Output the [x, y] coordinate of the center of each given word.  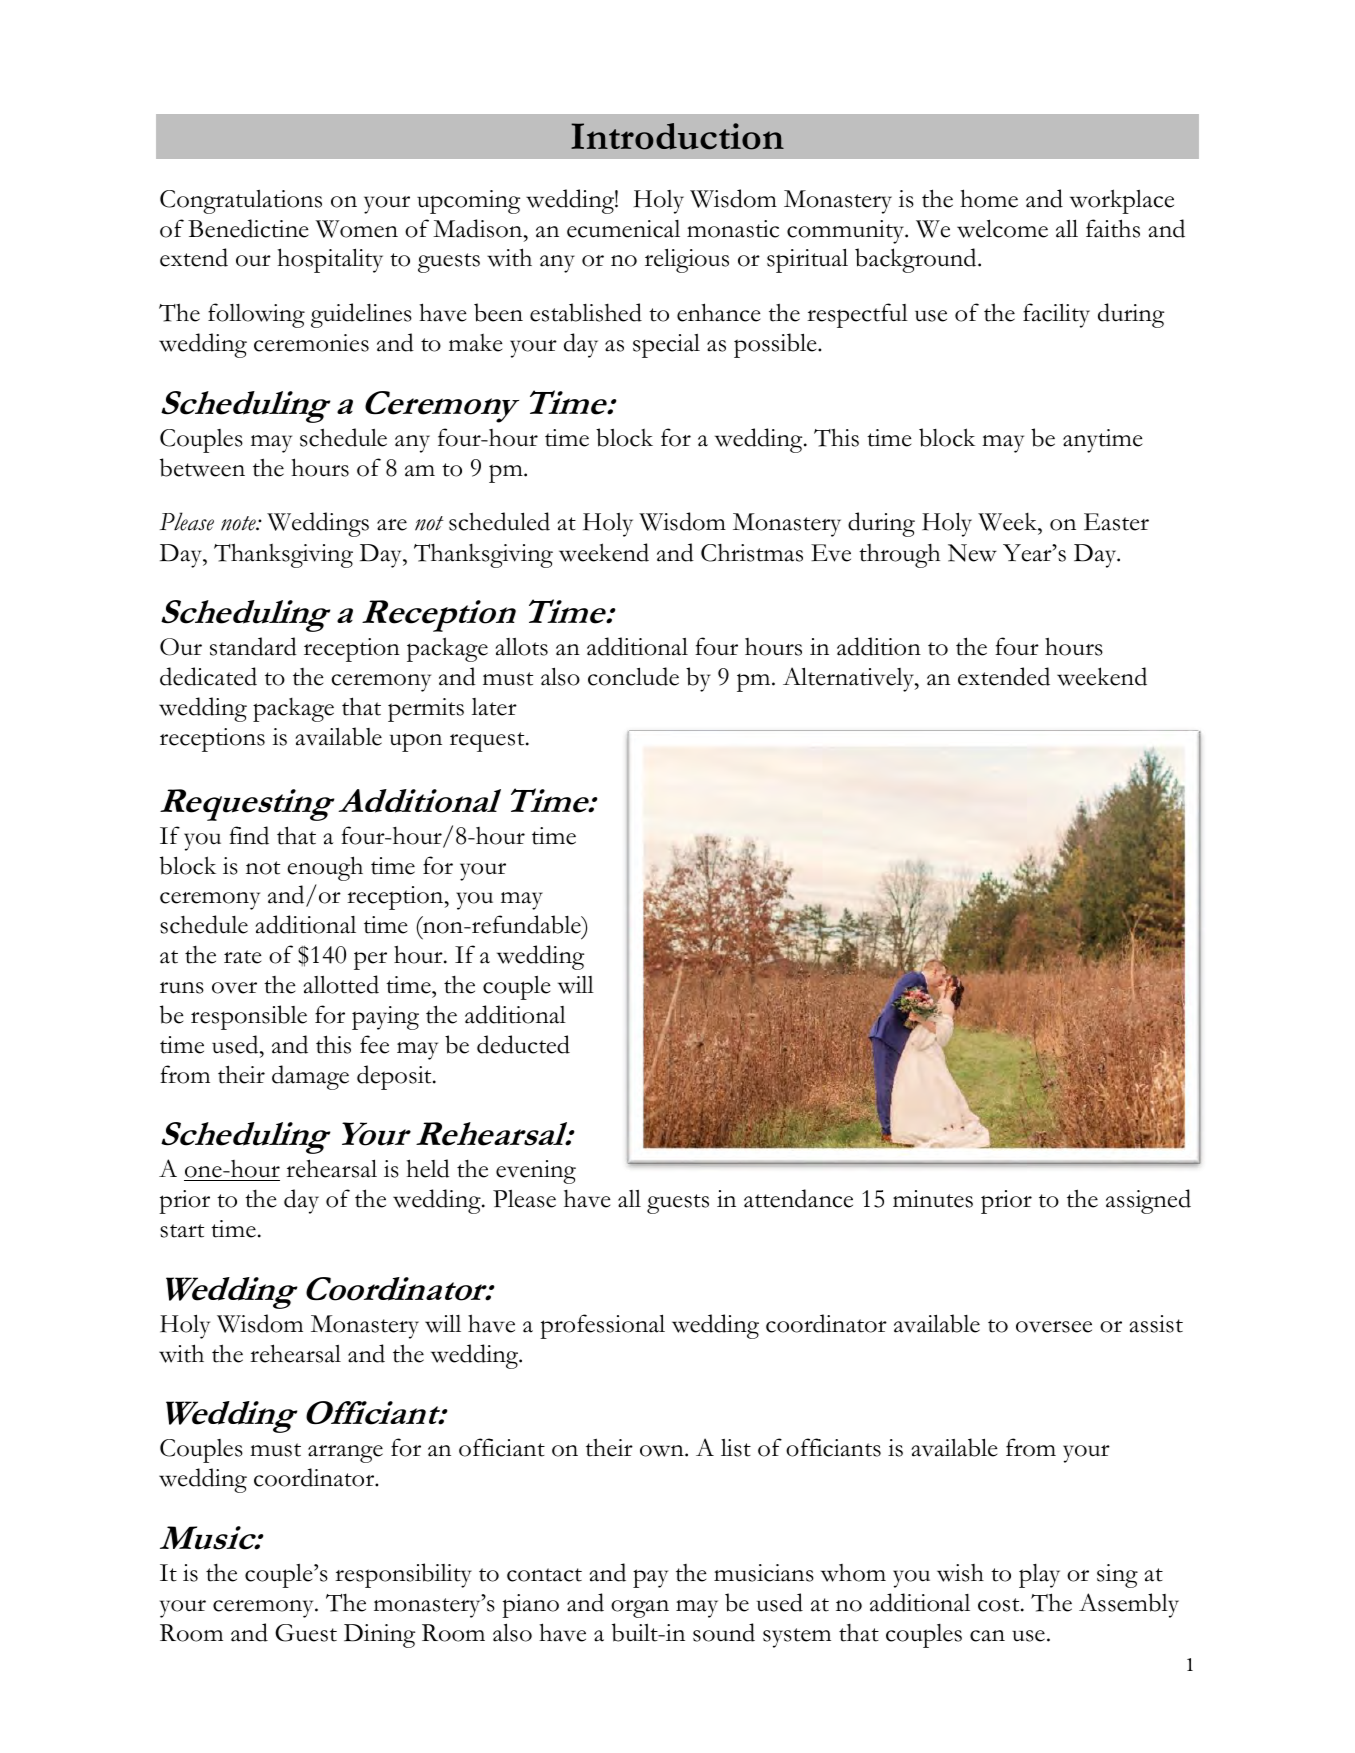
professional [602, 1326]
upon [416, 742]
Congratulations [241, 202]
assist [1156, 1324]
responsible [249, 1017]
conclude [633, 676]
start [182, 1231]
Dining [379, 1636]
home [989, 198]
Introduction [677, 136]
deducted [523, 1044]
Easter [1116, 522]
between [202, 467]
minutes [933, 1199]
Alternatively [850, 679]
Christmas [752, 552]
